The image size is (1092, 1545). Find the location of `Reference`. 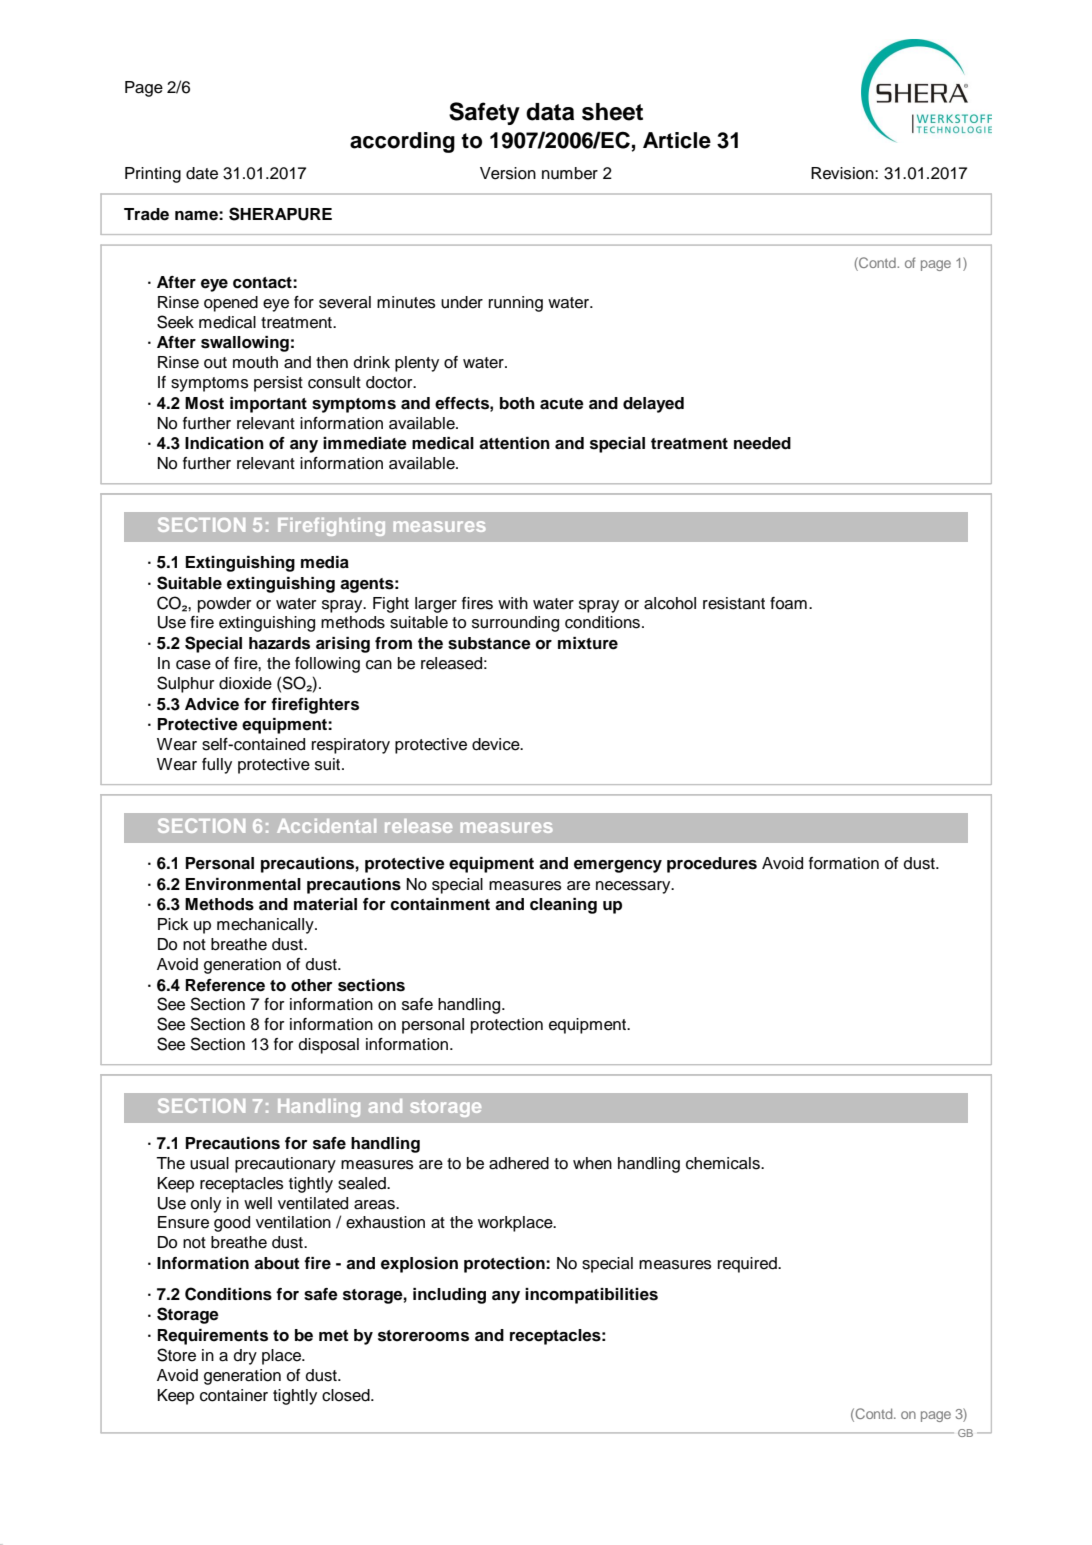

Reference is located at coordinates (225, 985).
